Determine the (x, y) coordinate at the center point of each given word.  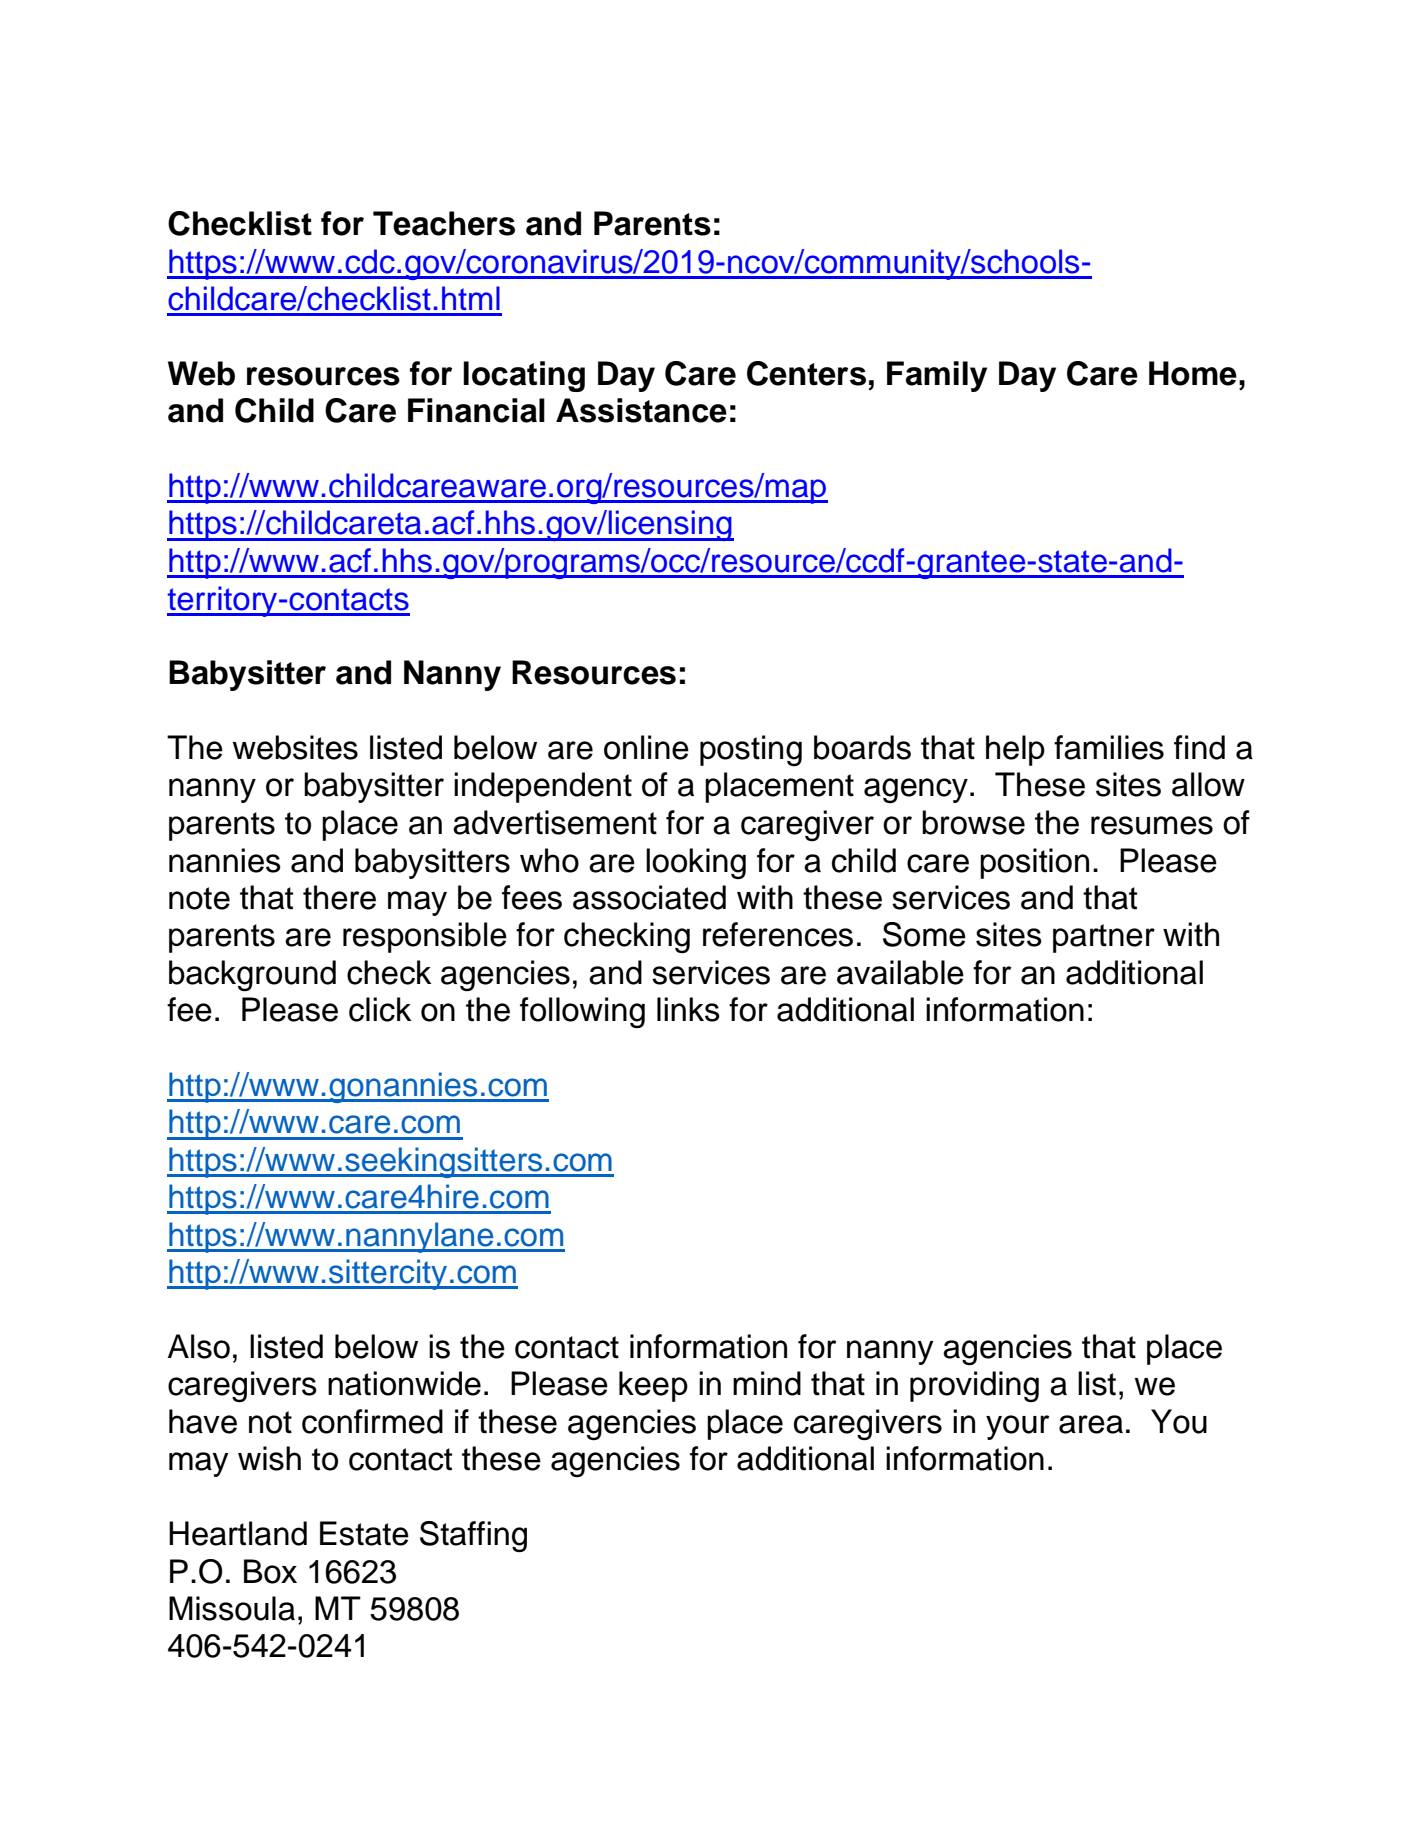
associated (649, 897)
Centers (806, 373)
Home (1193, 373)
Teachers (444, 223)
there (339, 897)
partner (1104, 938)
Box (270, 1571)
